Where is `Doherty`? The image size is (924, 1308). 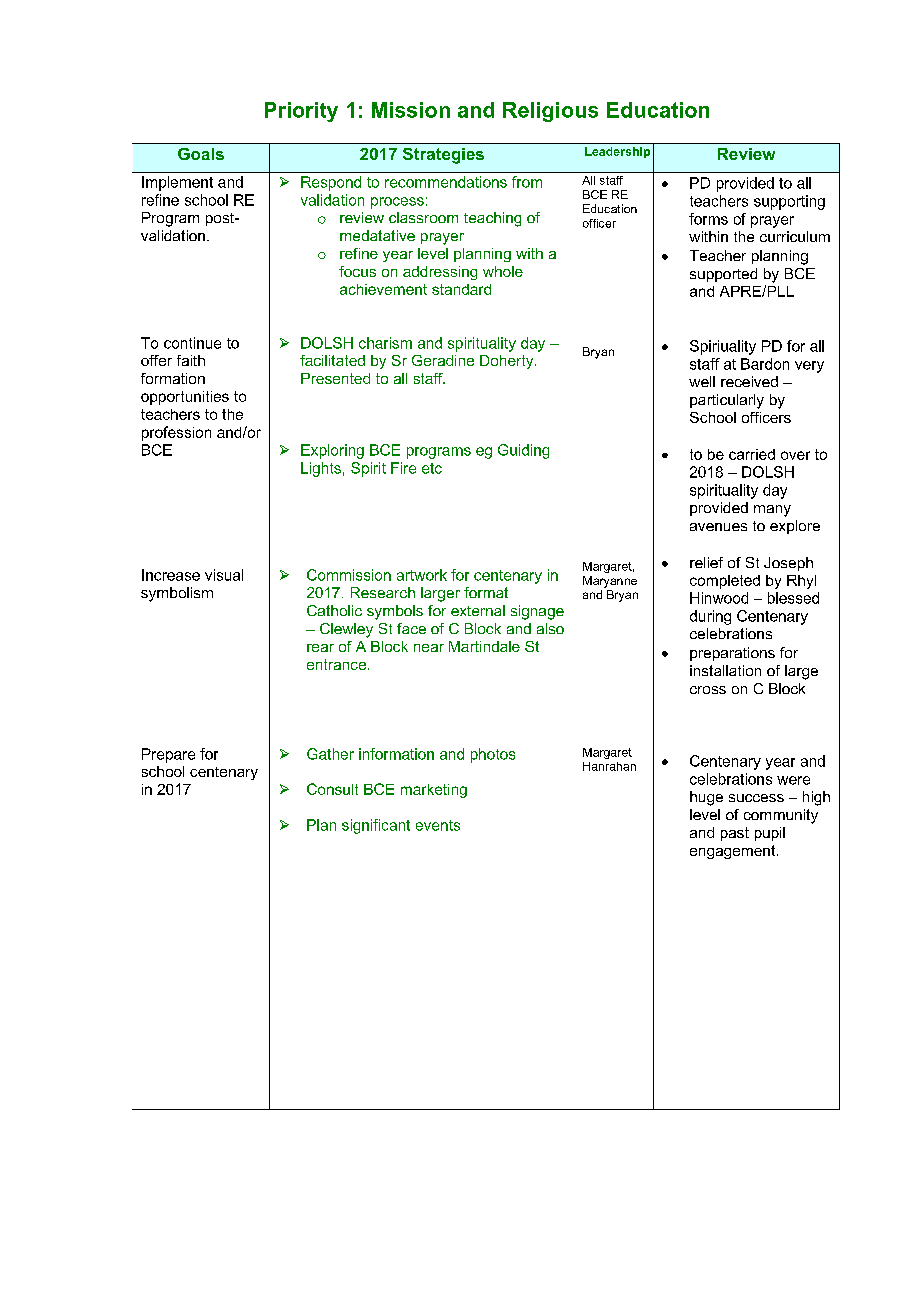 Doherty is located at coordinates (508, 362).
